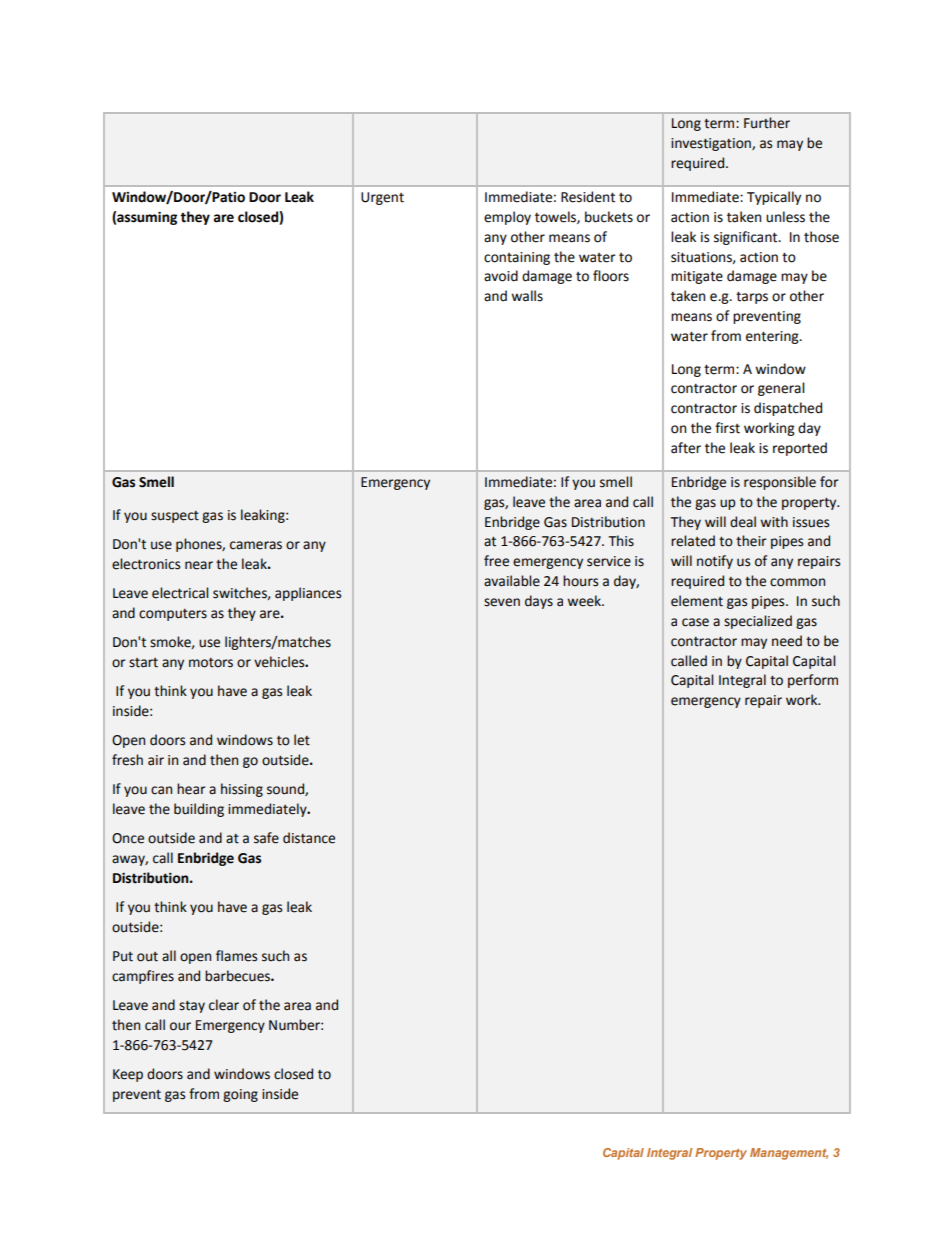  What do you see at coordinates (224, 1005) in the image?
I see `clear` at bounding box center [224, 1005].
